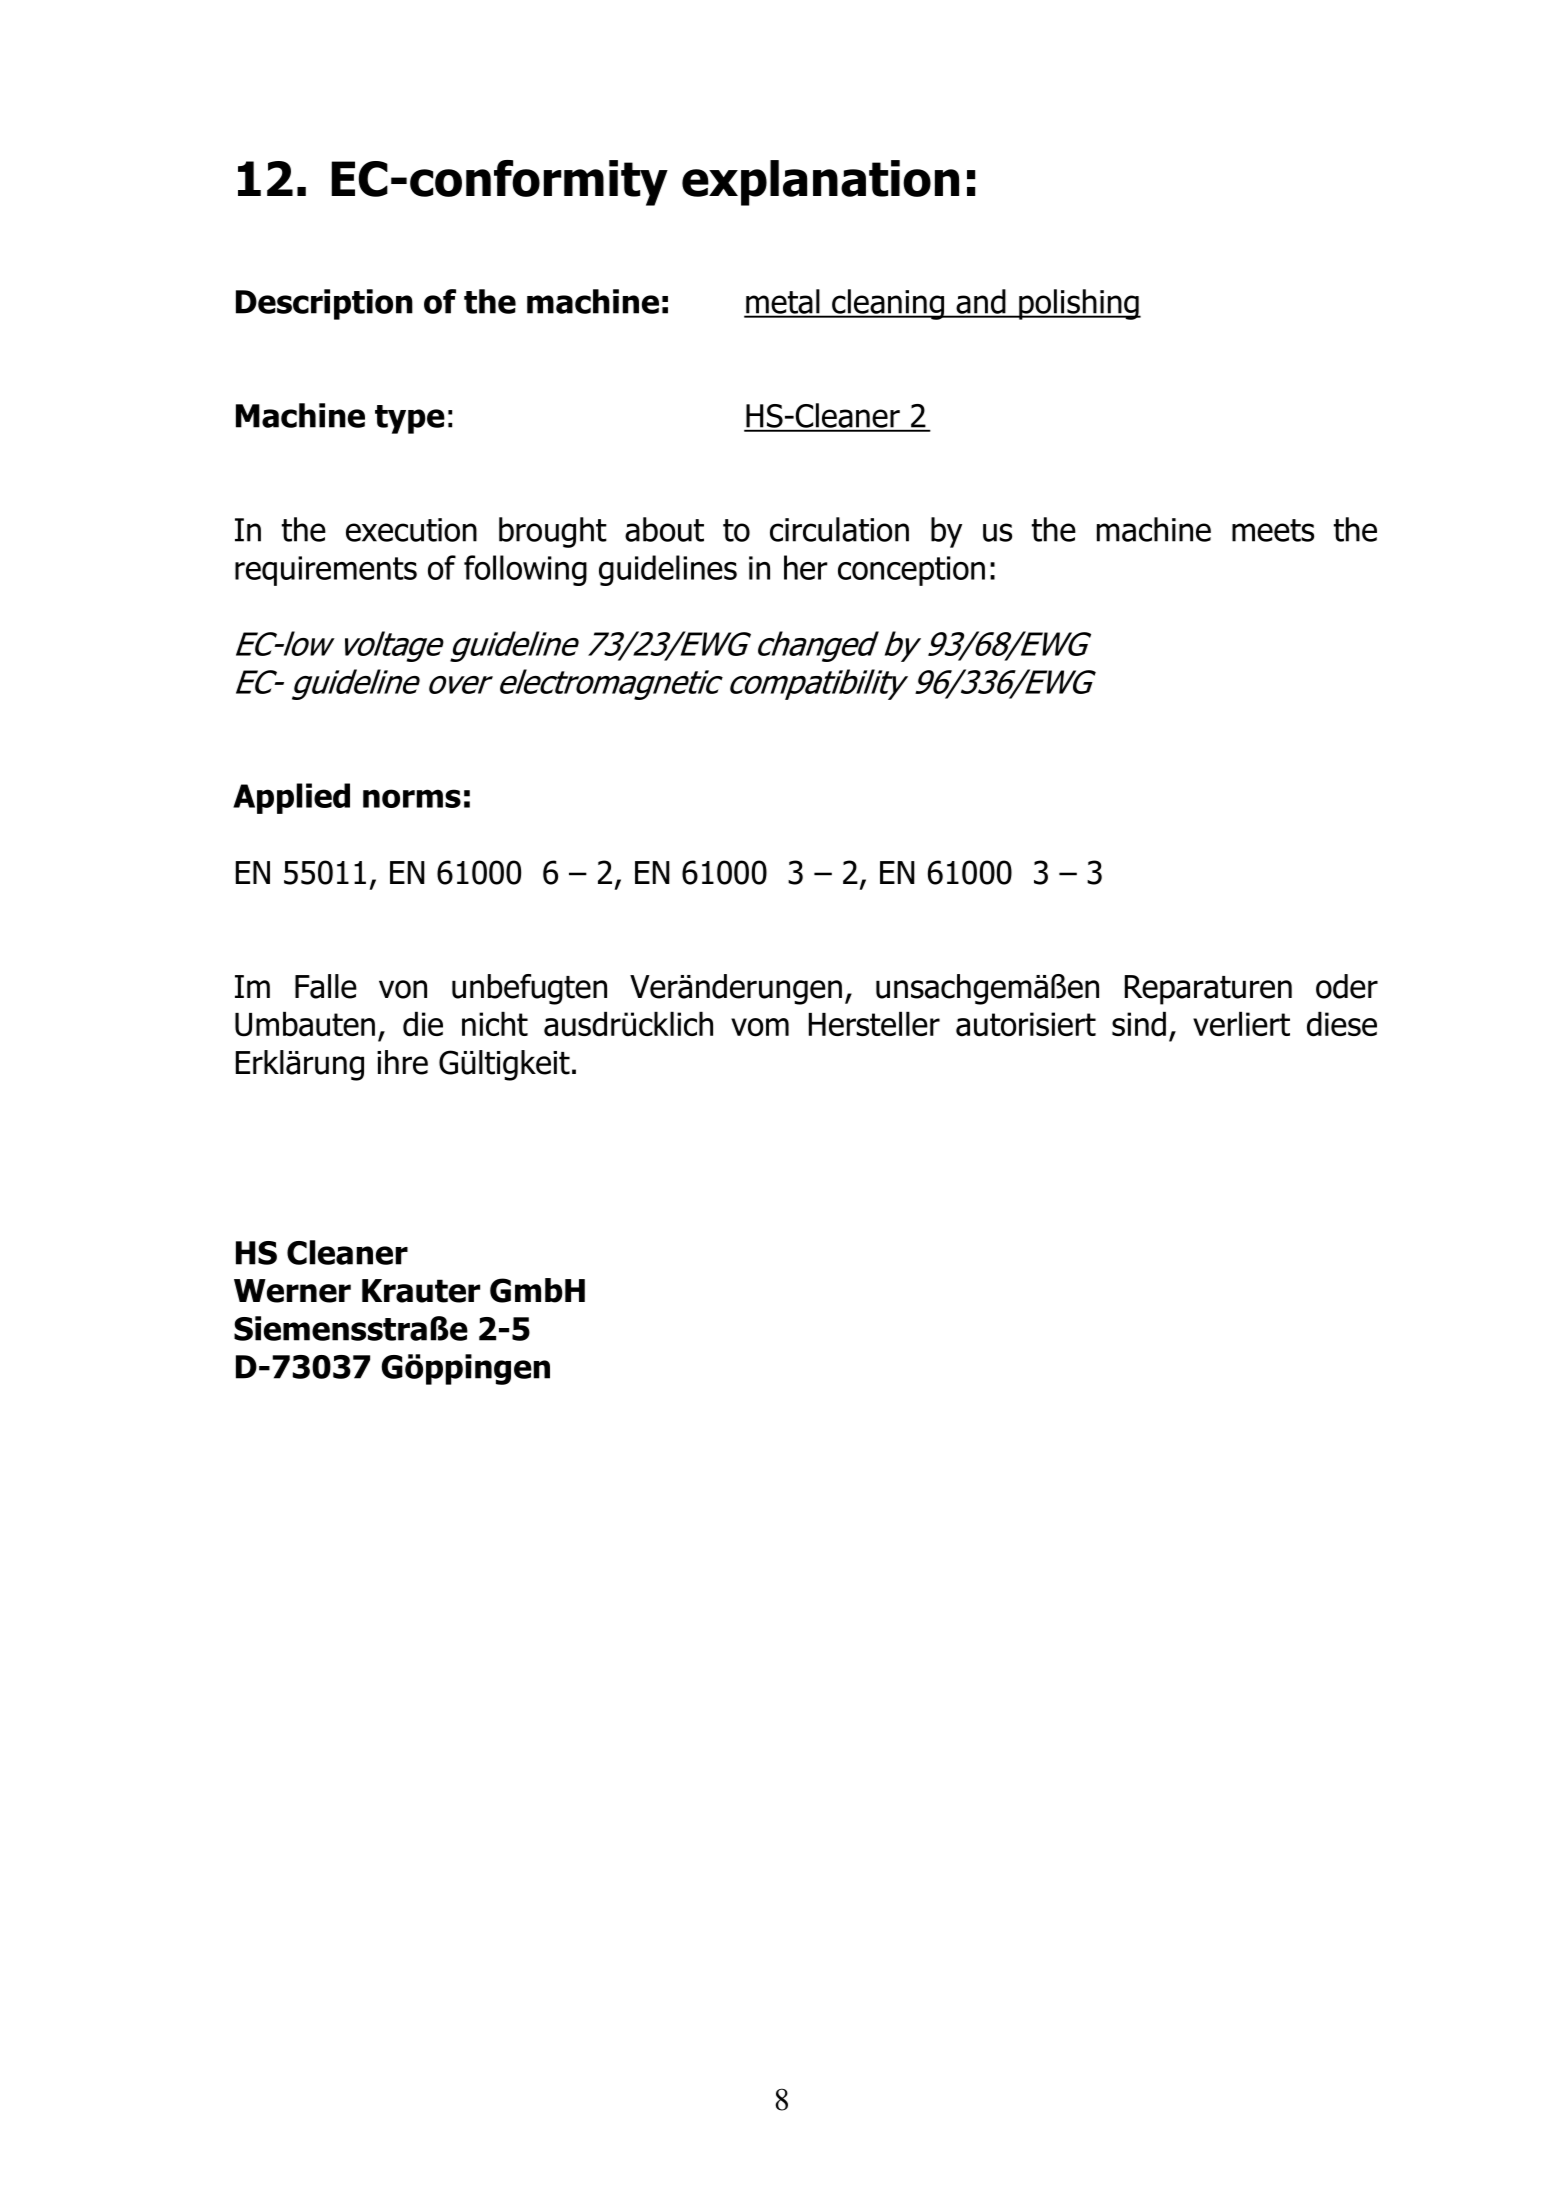 This screenshot has width=1563, height=2211. Describe the element at coordinates (324, 304) in the screenshot. I see `Description` at that location.
